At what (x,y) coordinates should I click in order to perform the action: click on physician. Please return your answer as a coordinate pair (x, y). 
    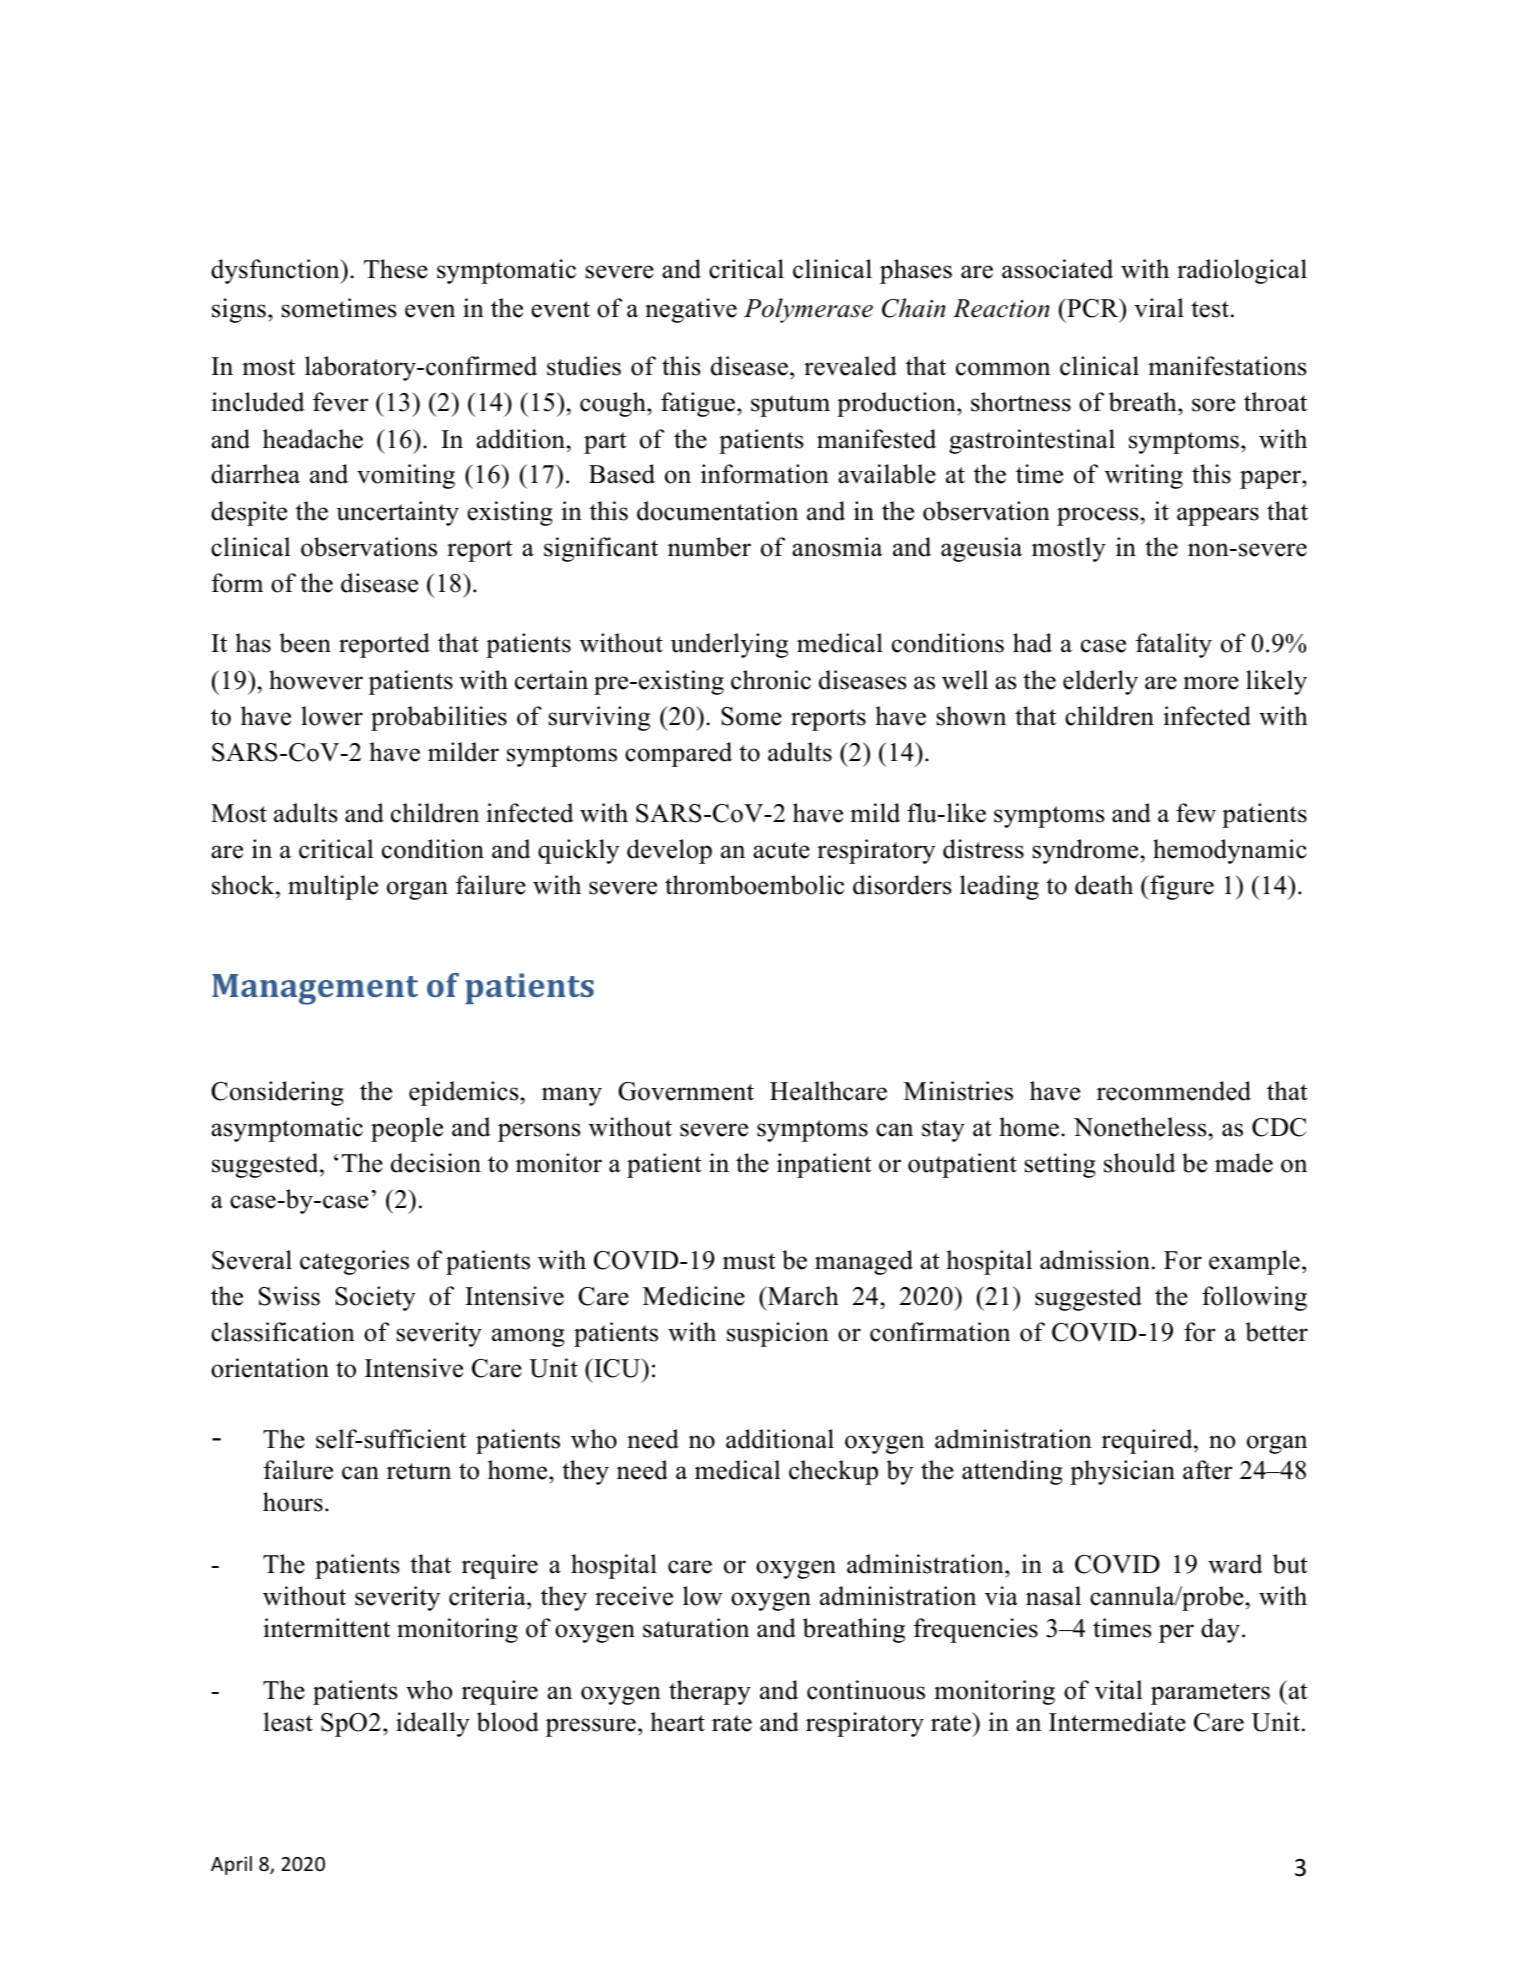
    Looking at the image, I should click on (1122, 1472).
